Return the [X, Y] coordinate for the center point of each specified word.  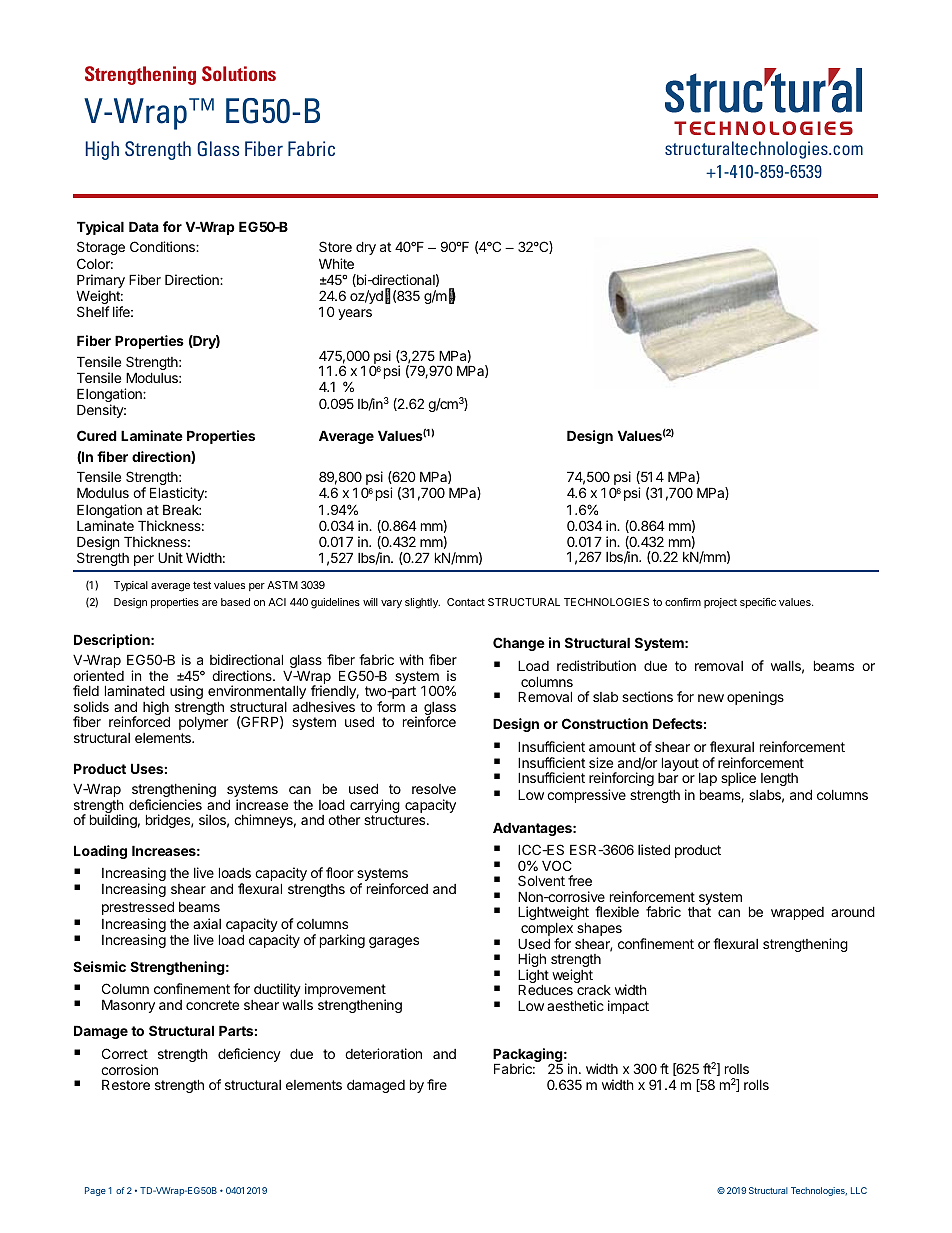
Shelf [93, 311]
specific [758, 603]
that [699, 912]
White [336, 263]
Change [519, 644]
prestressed [138, 908]
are [210, 603]
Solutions [239, 73]
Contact [466, 602]
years [355, 314]
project [720, 603]
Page [95, 1191]
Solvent [541, 880]
